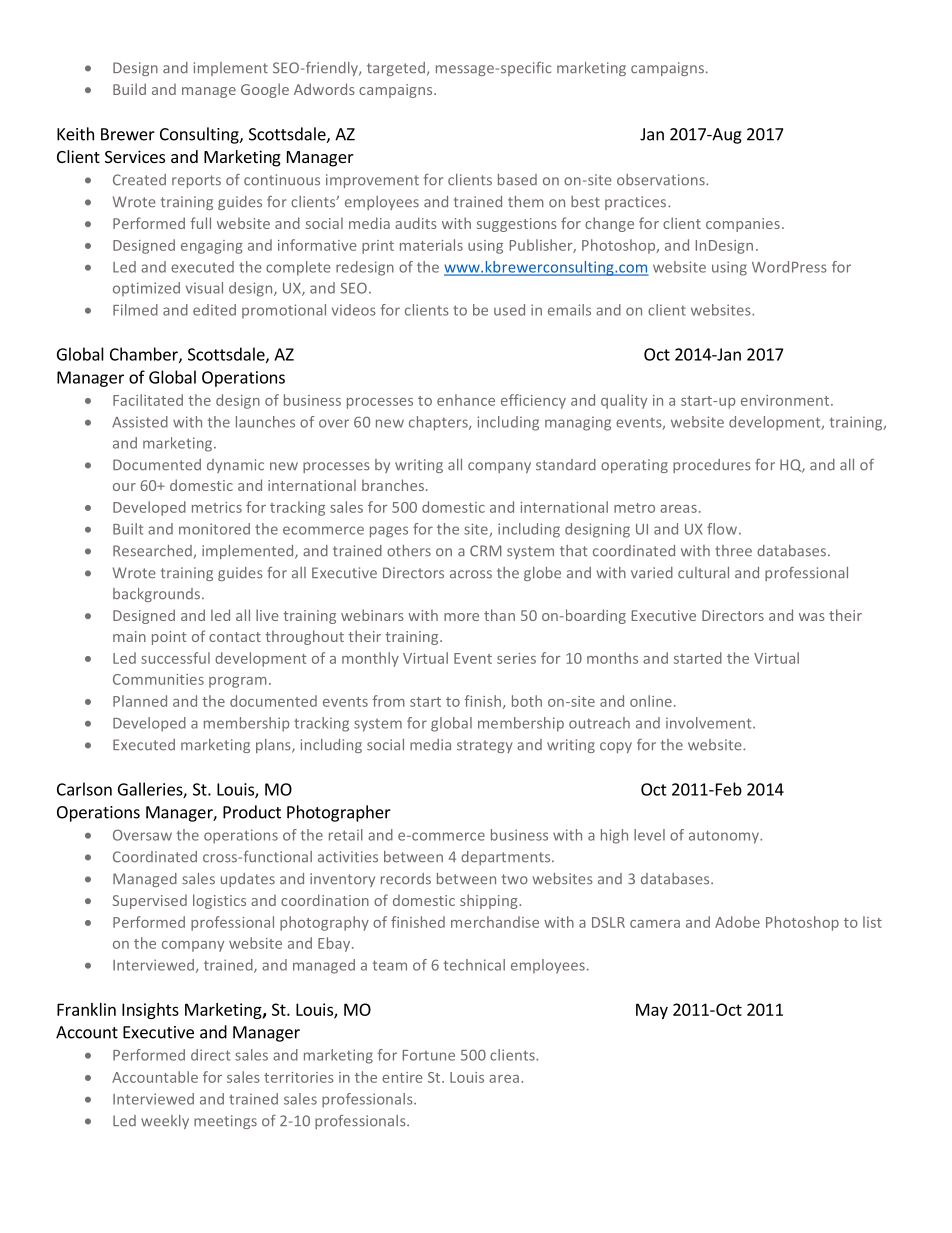 Image resolution: width=952 pixels, height=1233 pixels. I want to click on departments, so click(507, 858).
